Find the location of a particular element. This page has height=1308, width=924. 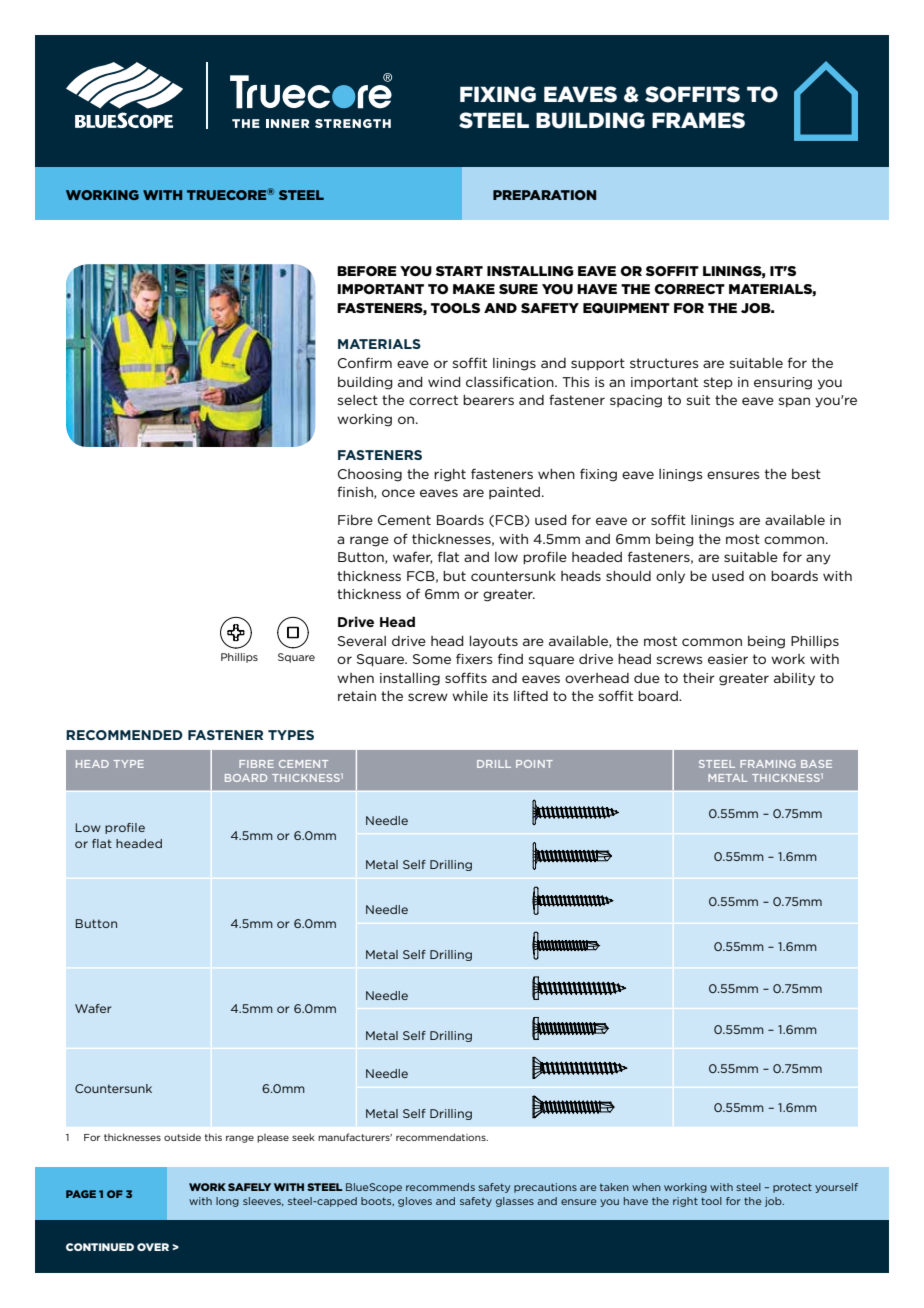

PREPARATION is located at coordinates (544, 195).
